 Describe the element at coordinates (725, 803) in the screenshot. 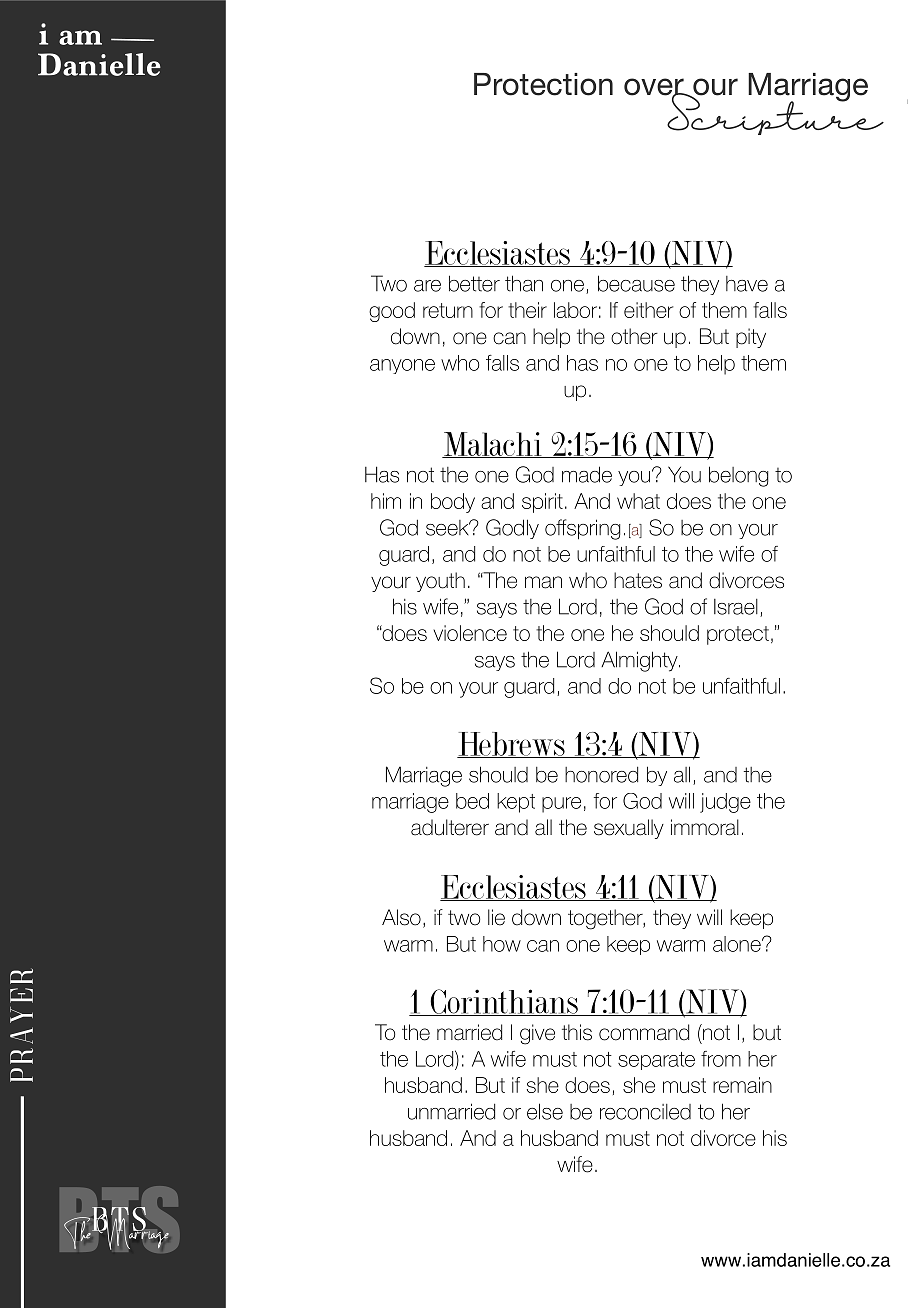

I see `judge` at that location.
